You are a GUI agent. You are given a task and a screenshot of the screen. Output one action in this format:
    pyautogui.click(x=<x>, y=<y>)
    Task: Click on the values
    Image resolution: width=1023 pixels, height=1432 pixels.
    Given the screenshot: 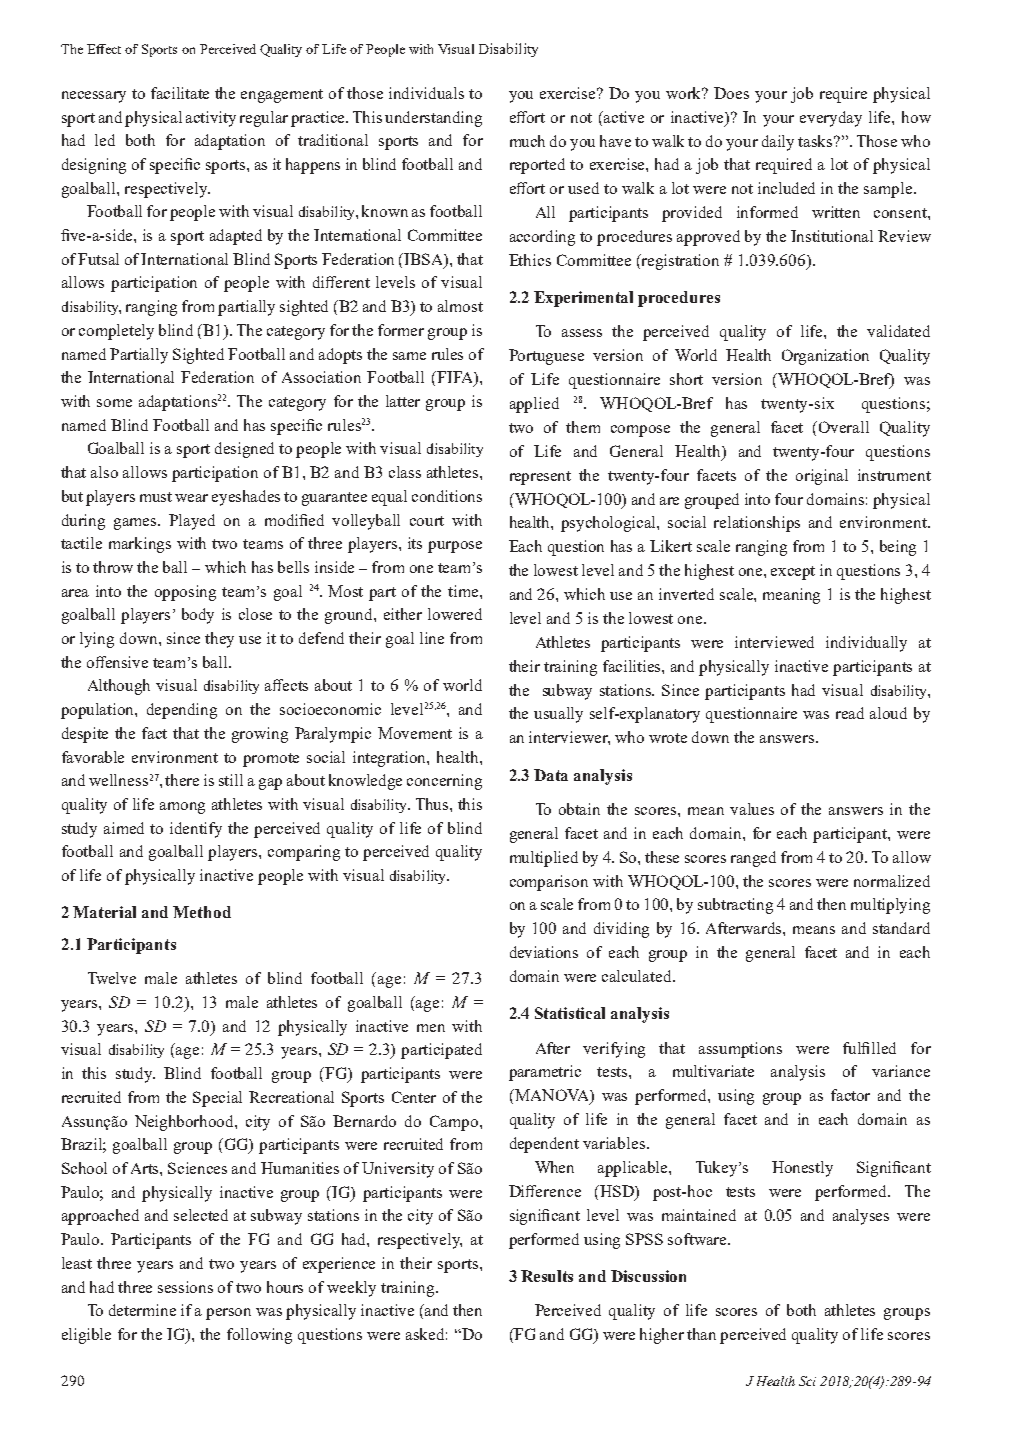 What is the action you would take?
    pyautogui.click(x=752, y=809)
